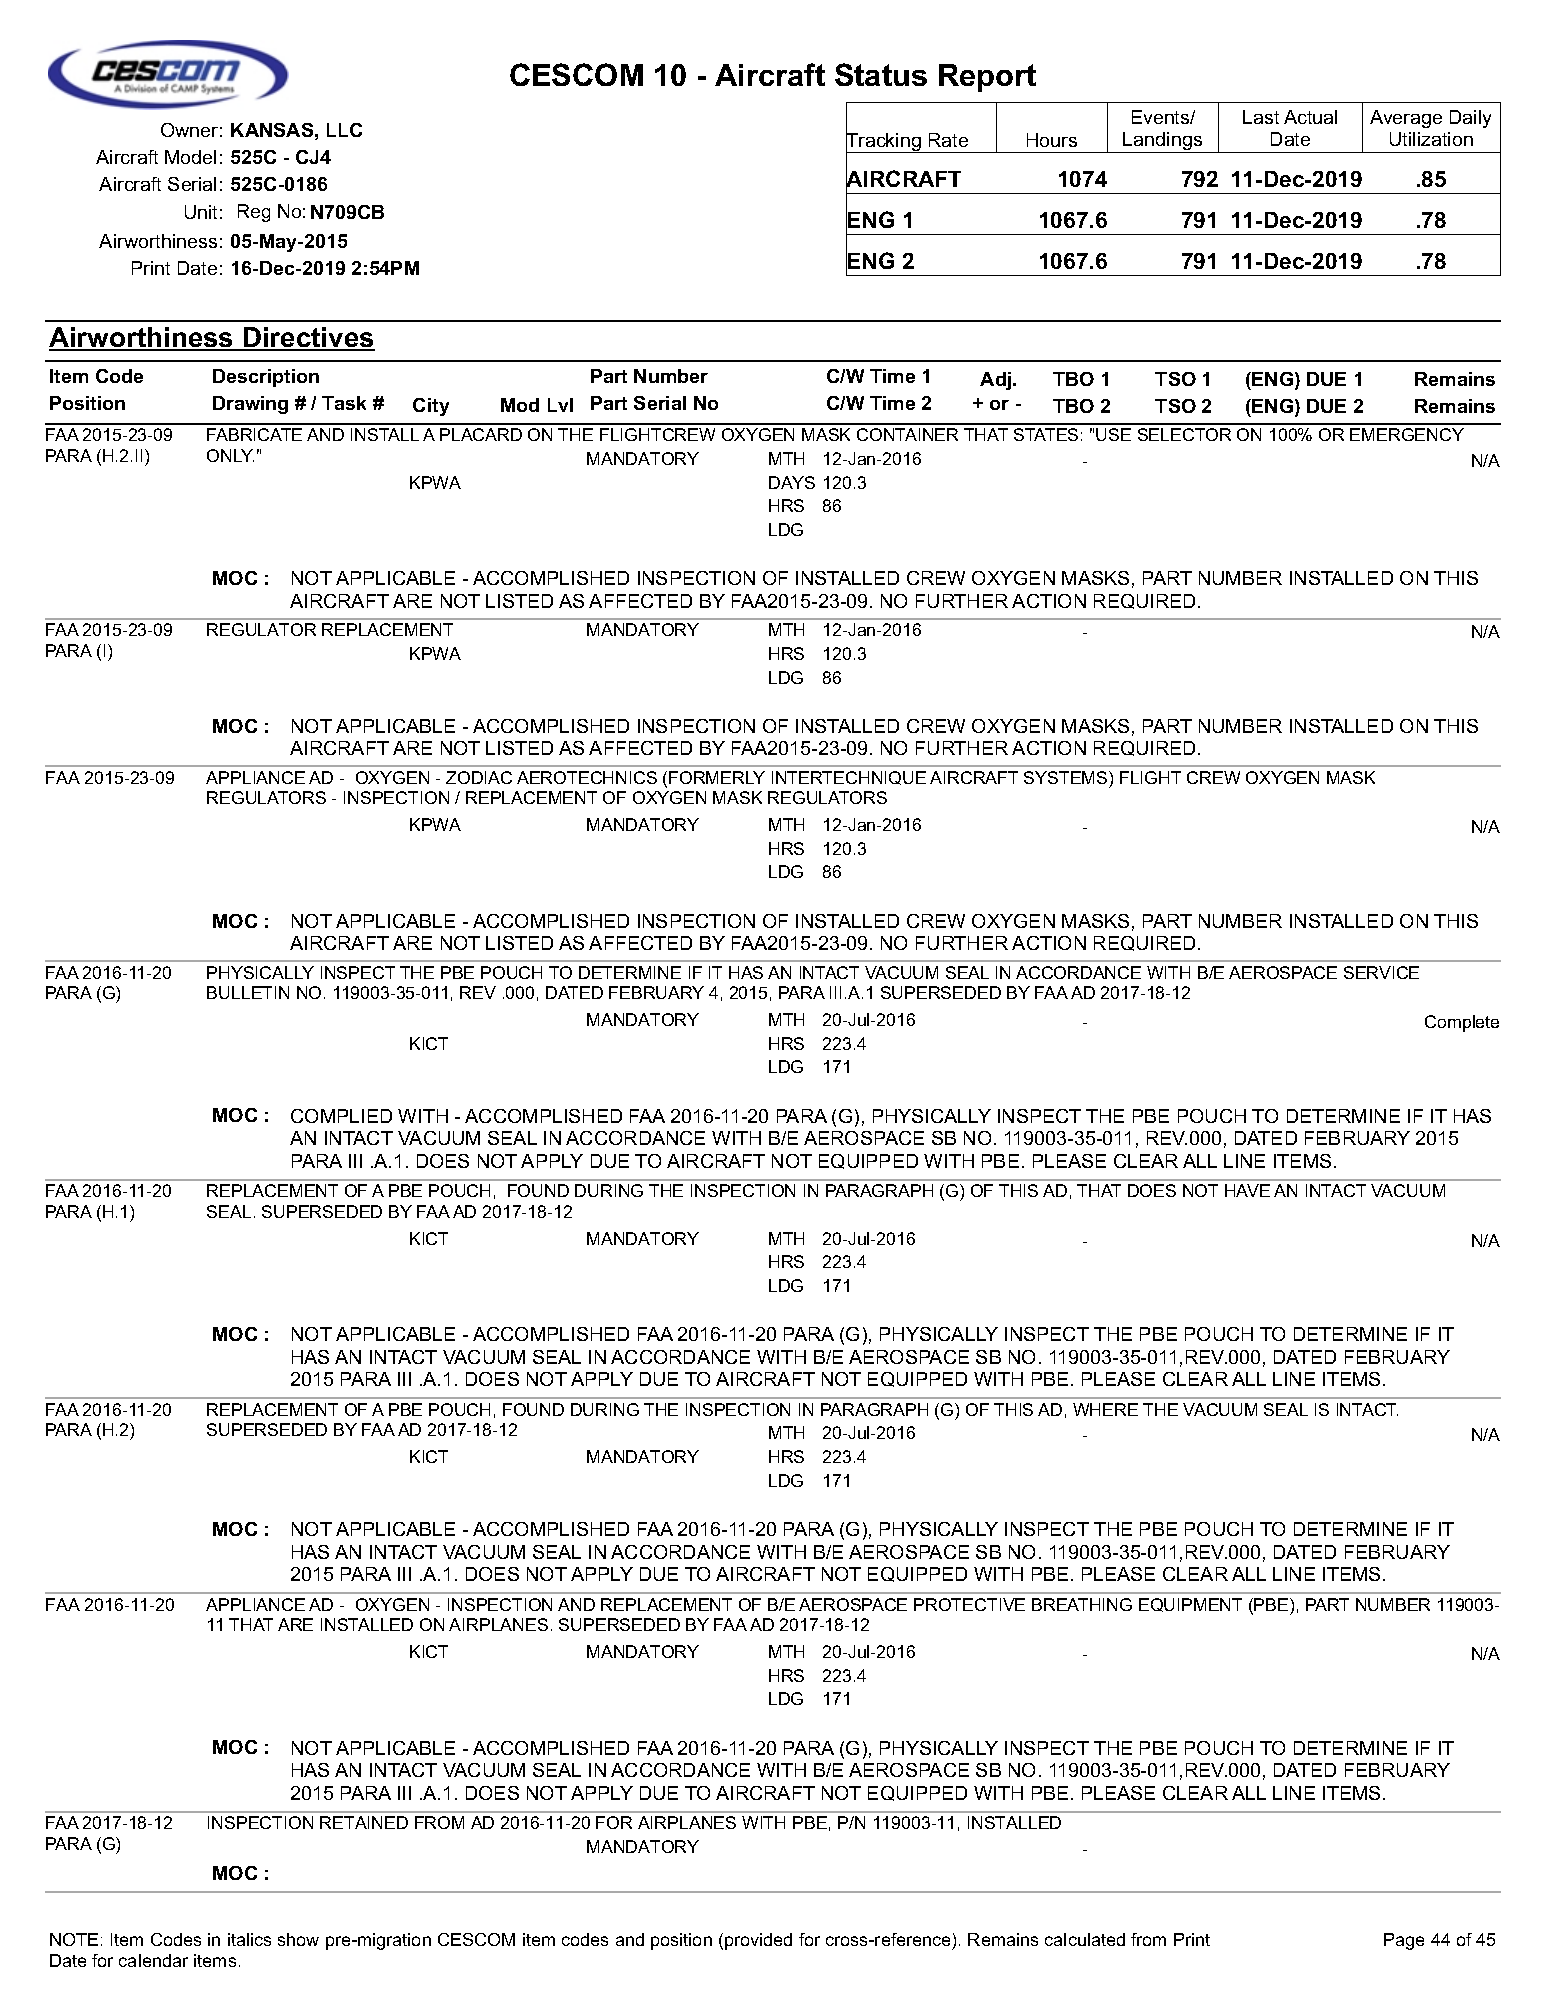  I want to click on BULLETIN, so click(248, 992).
